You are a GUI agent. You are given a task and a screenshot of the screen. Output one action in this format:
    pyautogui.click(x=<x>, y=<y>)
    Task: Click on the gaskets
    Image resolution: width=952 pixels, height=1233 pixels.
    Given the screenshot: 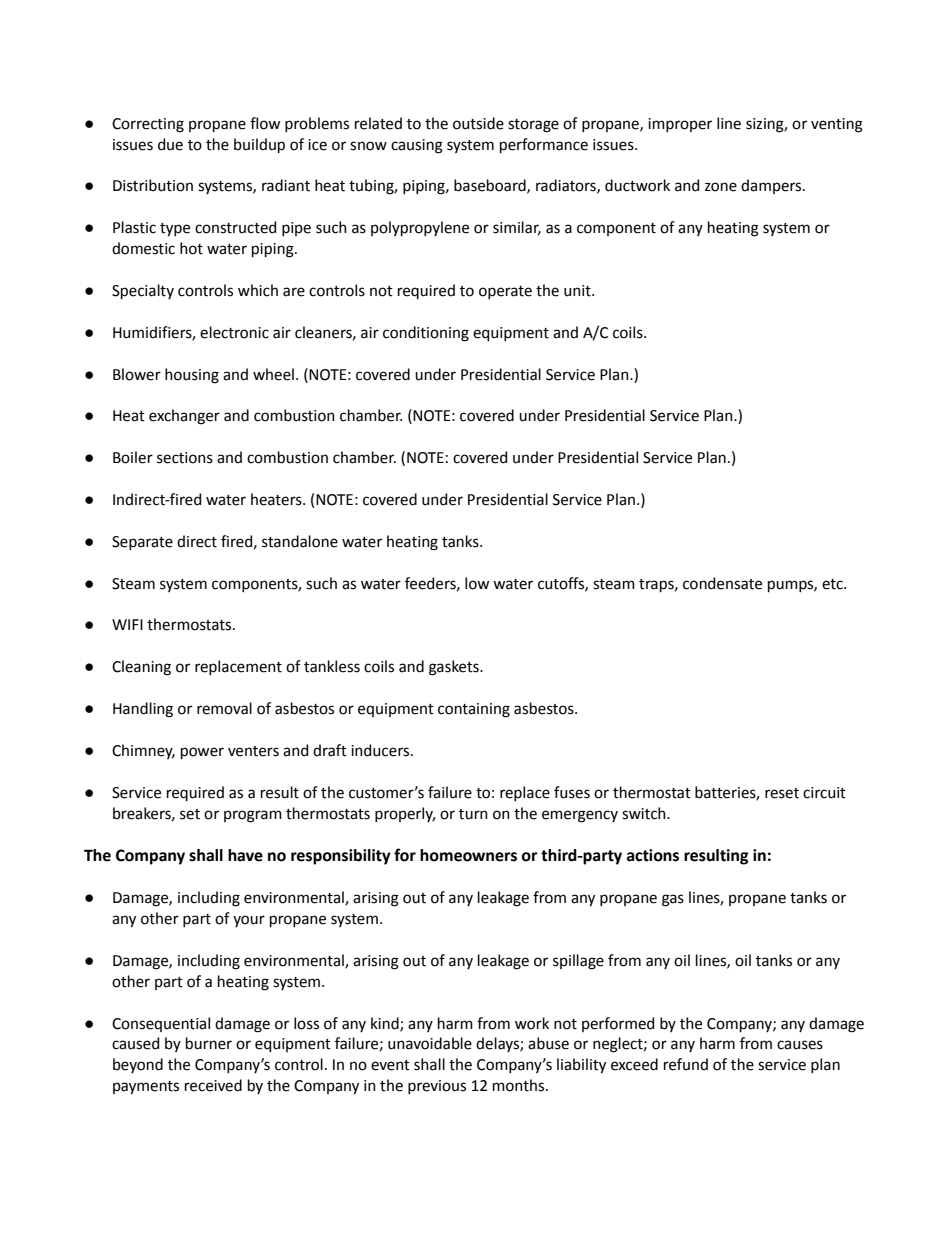 What is the action you would take?
    pyautogui.click(x=455, y=668)
